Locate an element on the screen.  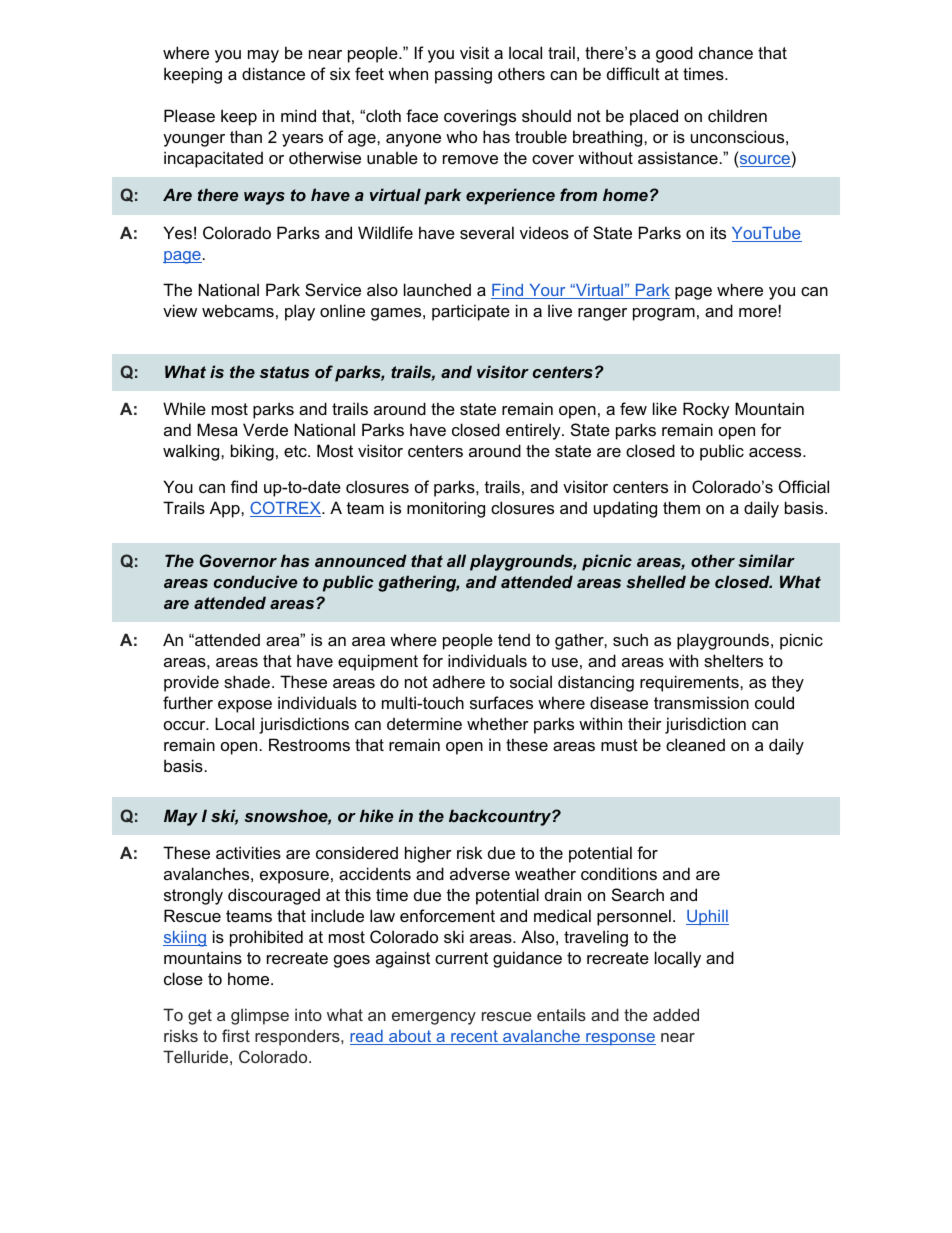
chance is located at coordinates (726, 52).
